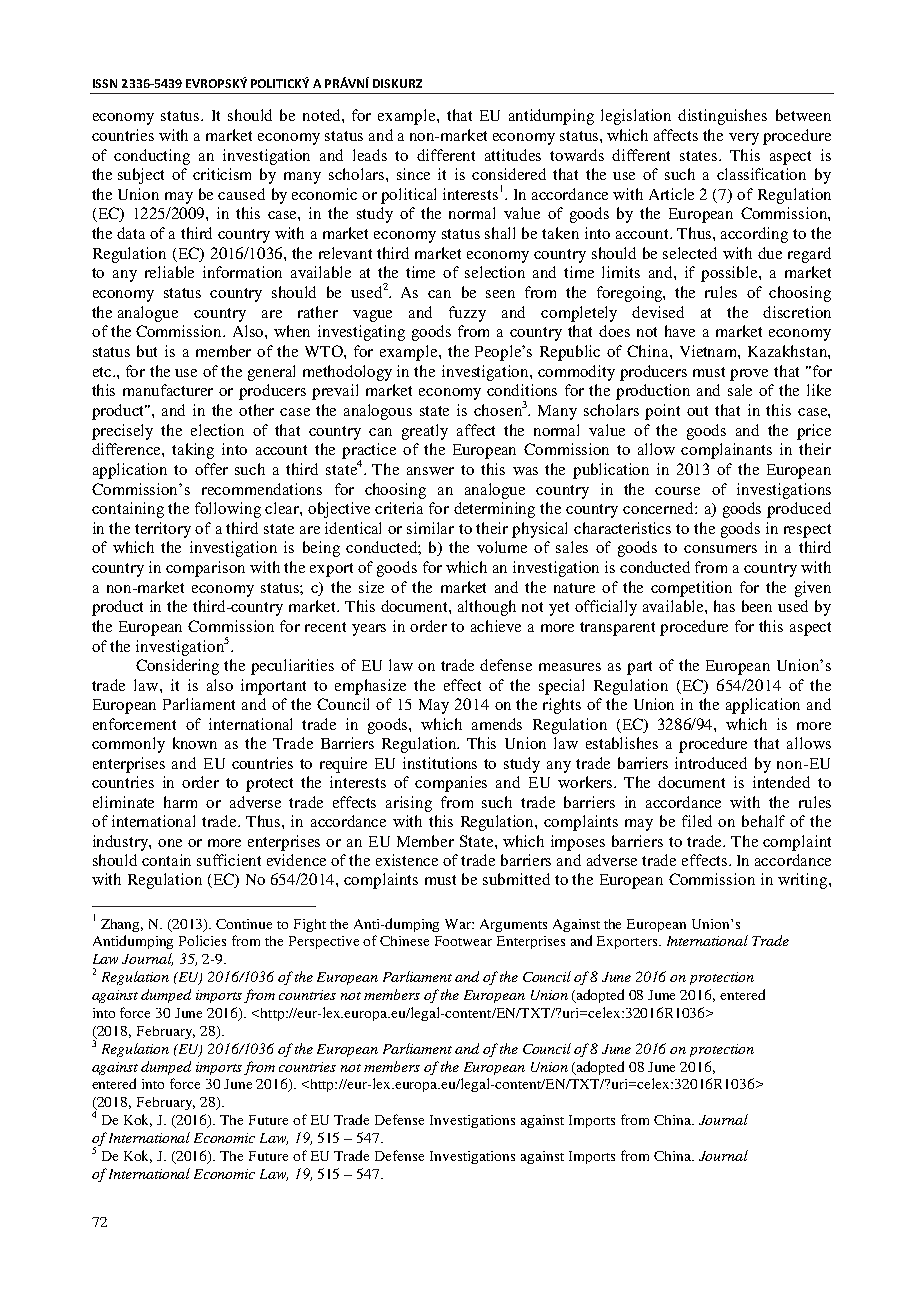 This page has height=1308, width=924. I want to click on amends, so click(497, 724).
